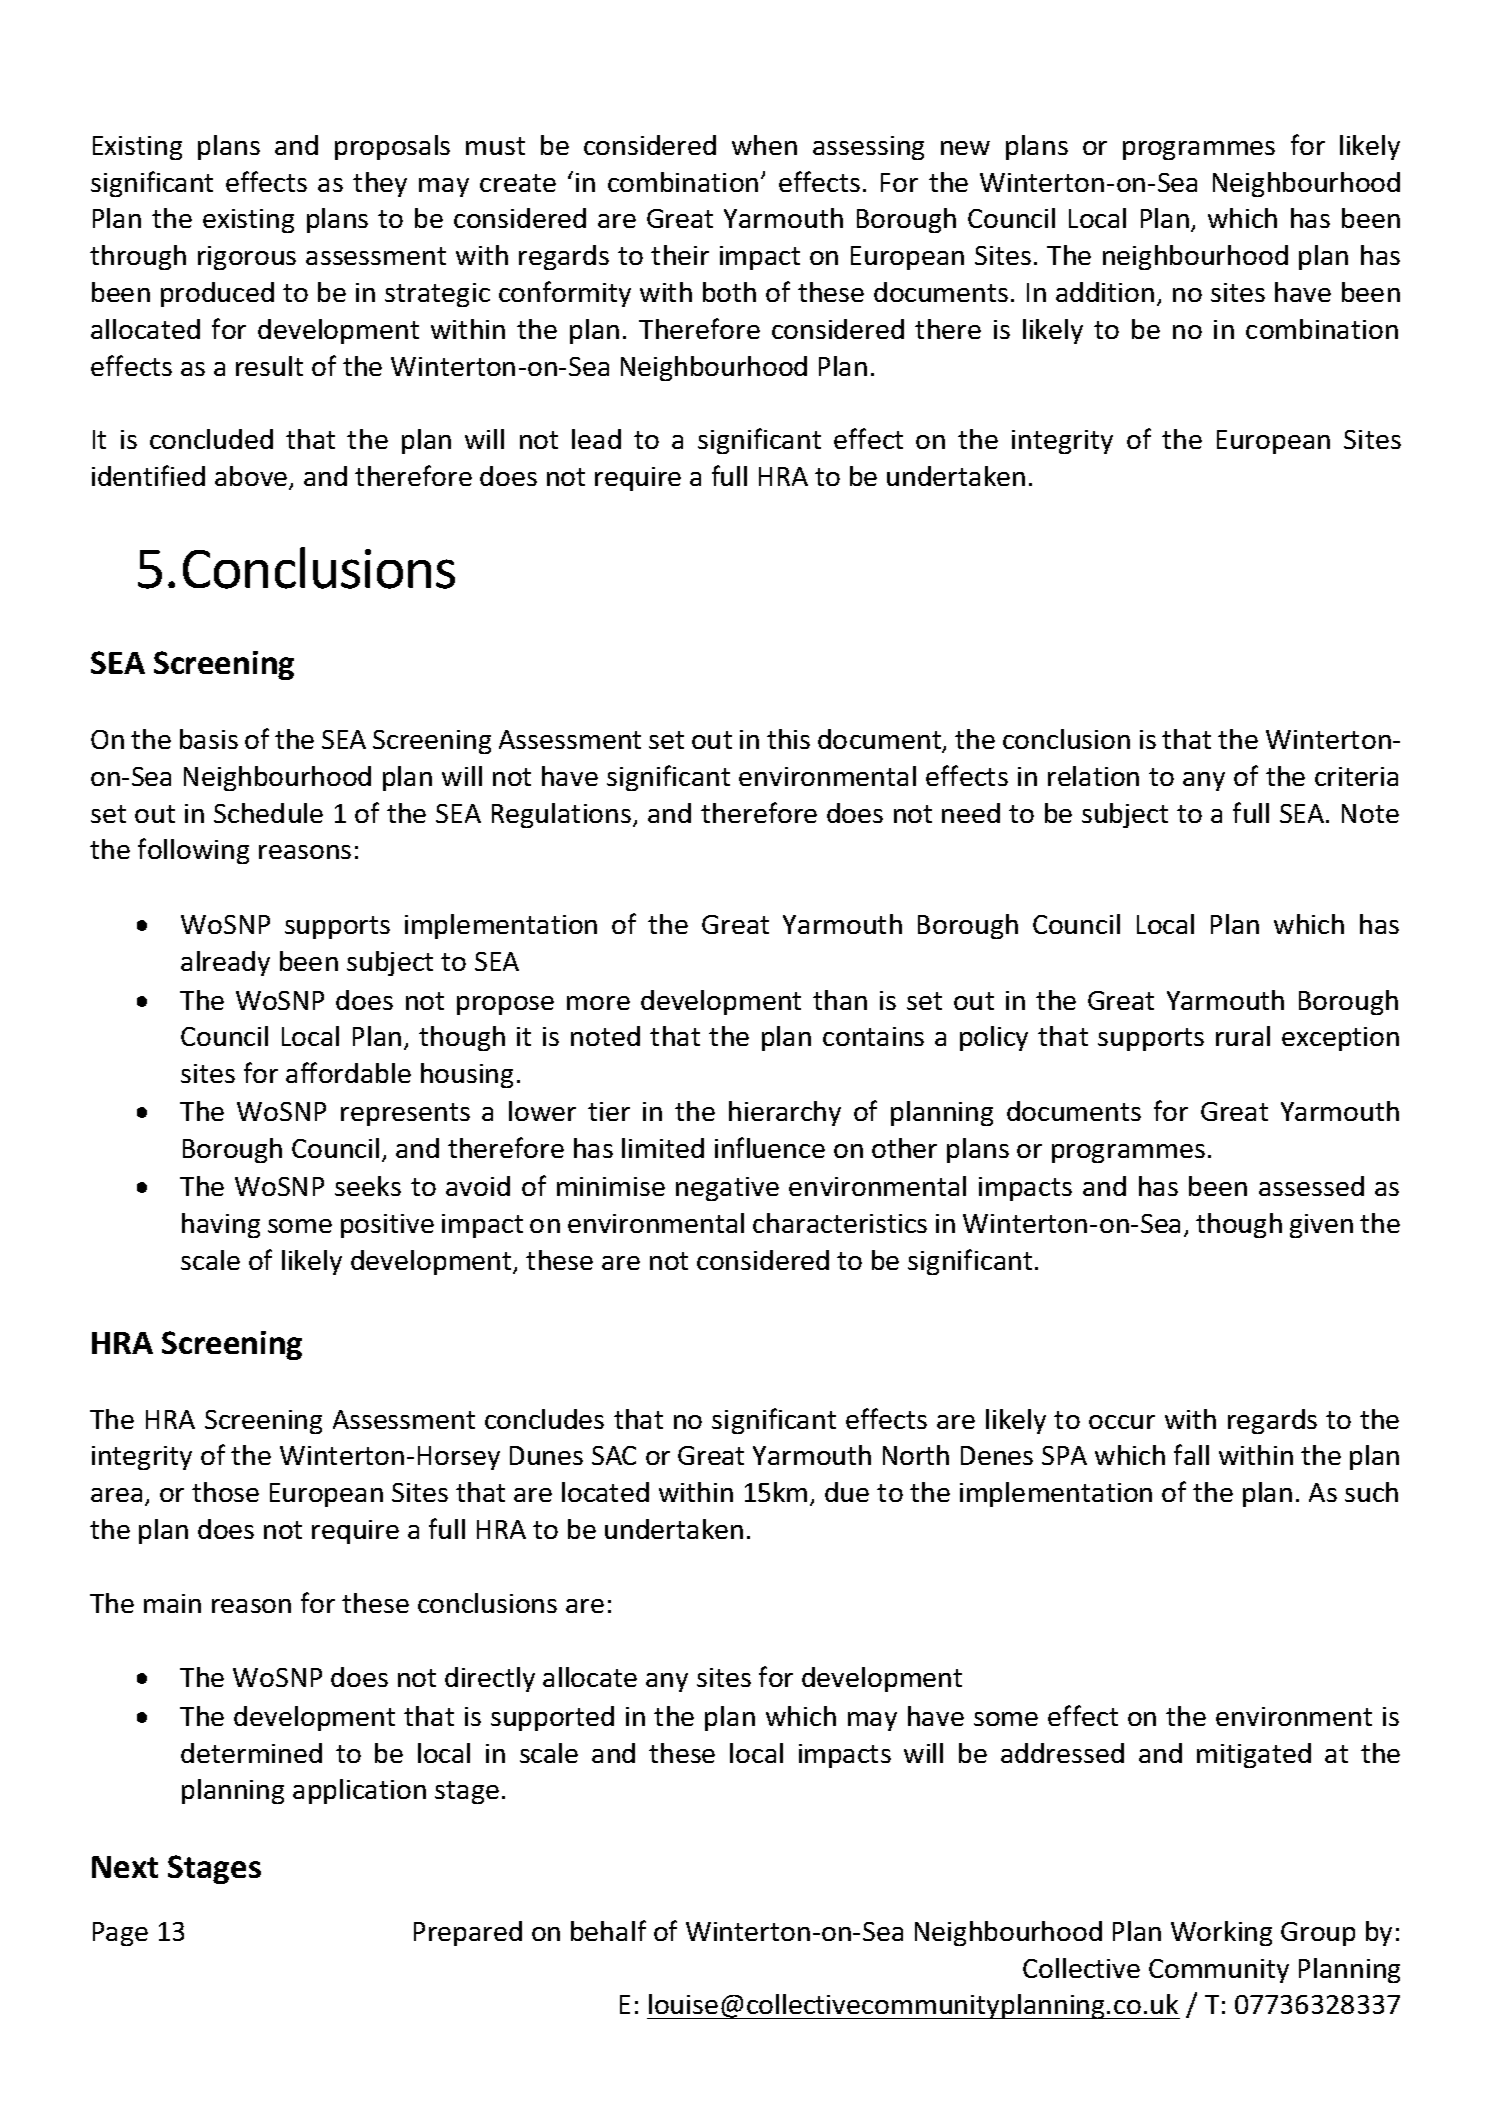 The width and height of the screenshot is (1492, 2111). Describe the element at coordinates (1105, 292) in the screenshot. I see `addition` at that location.
